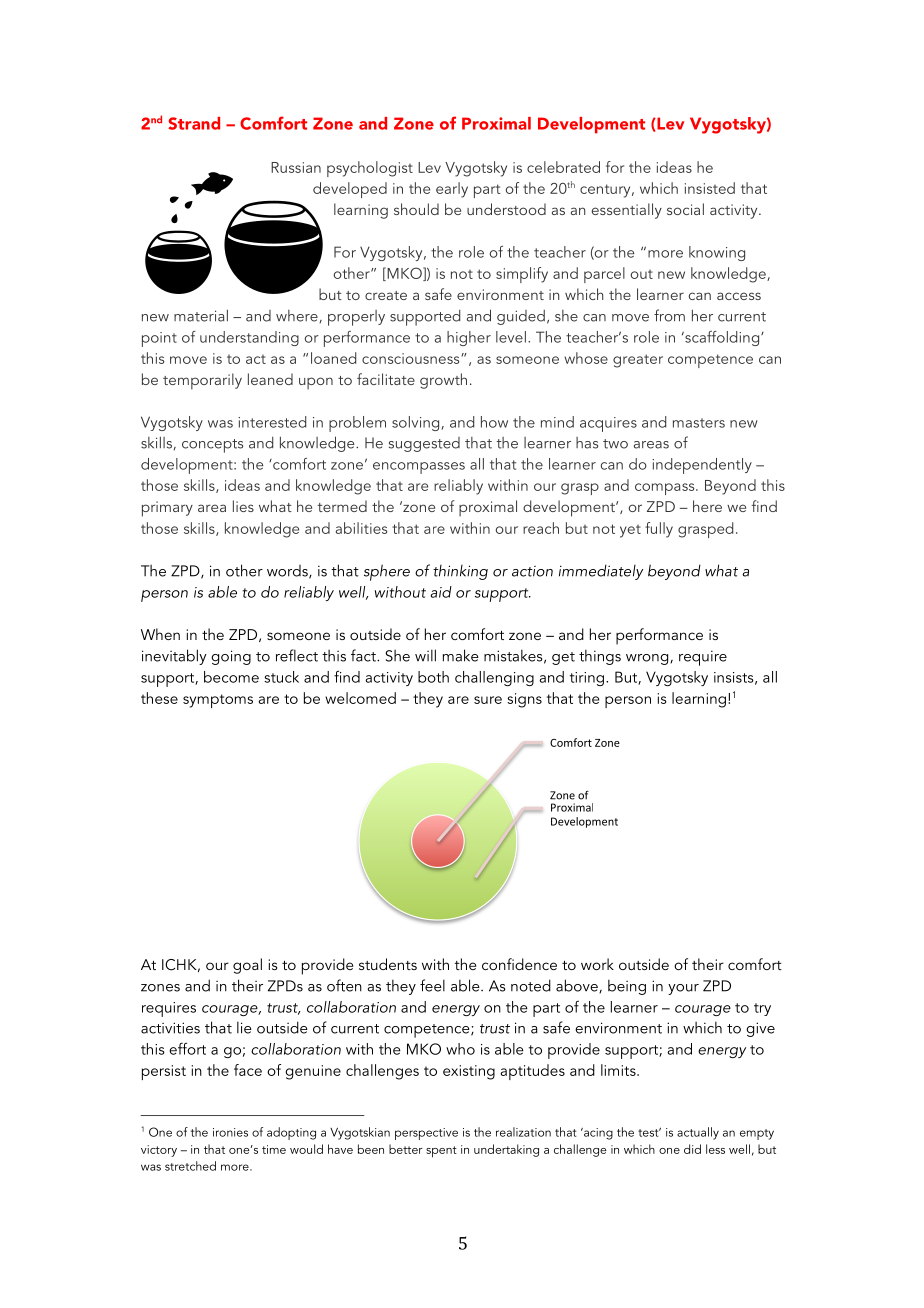 This image has height=1308, width=924. What do you see at coordinates (461, 655) in the image?
I see `make` at bounding box center [461, 655].
